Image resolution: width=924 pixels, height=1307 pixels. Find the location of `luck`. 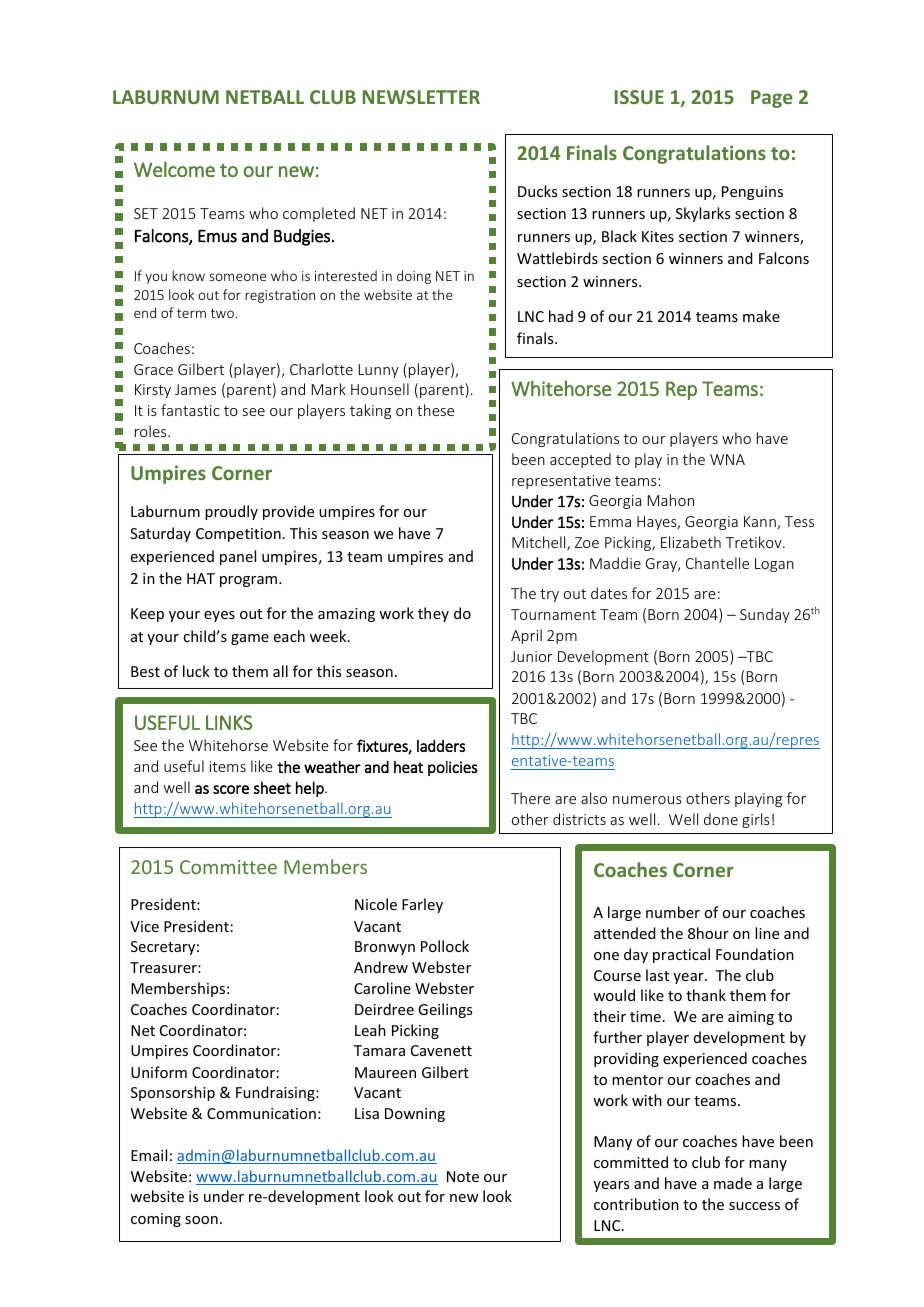

luck is located at coordinates (196, 671).
